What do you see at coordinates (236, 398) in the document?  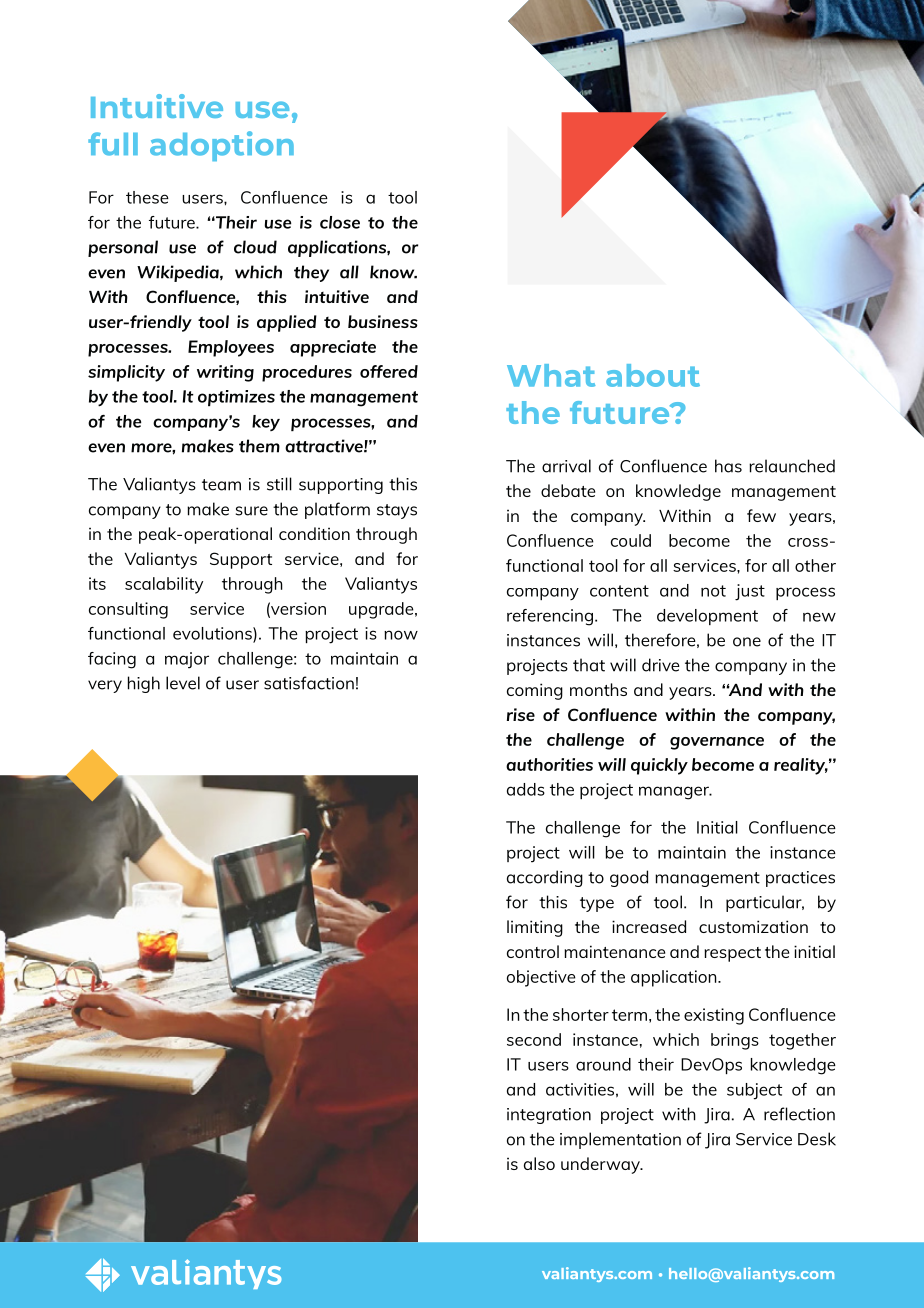 I see `optimizes` at bounding box center [236, 398].
